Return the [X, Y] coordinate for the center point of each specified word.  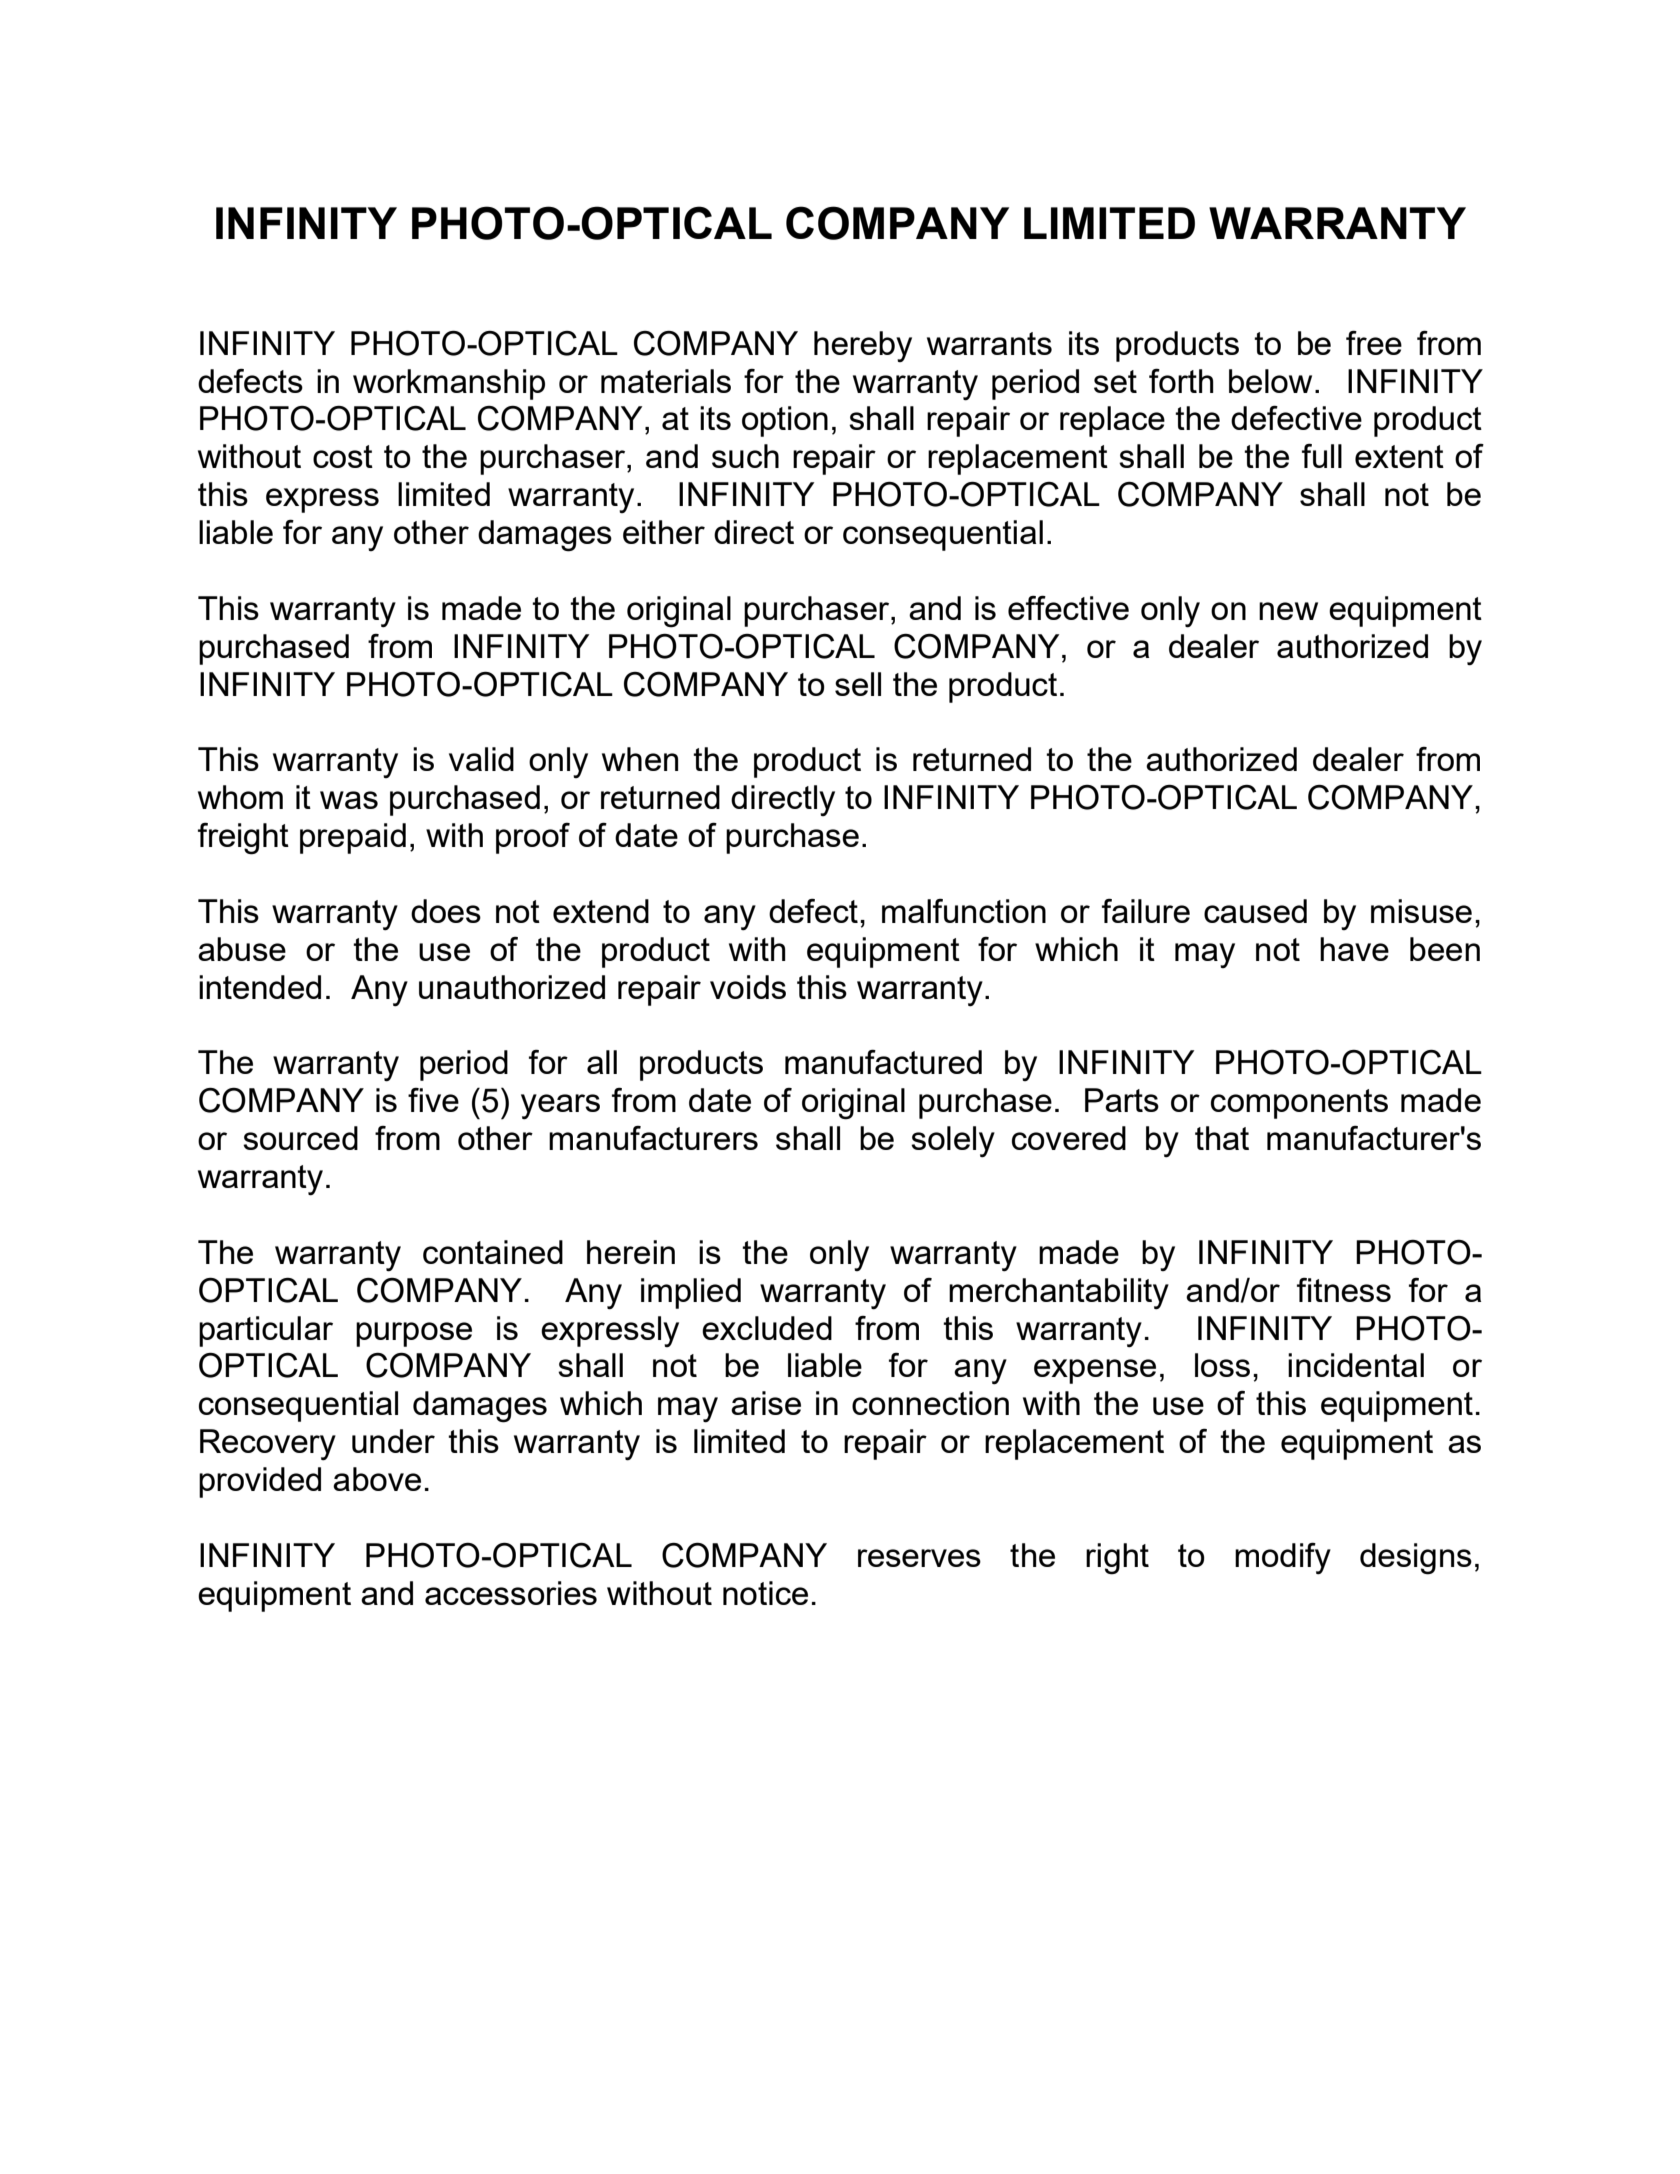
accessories [511, 1593]
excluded [767, 1328]
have [1354, 949]
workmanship [449, 384]
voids [748, 987]
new [1288, 611]
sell [858, 684]
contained [493, 1252]
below [1270, 381]
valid [481, 759]
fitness [1344, 1290]
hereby [863, 346]
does [446, 911]
